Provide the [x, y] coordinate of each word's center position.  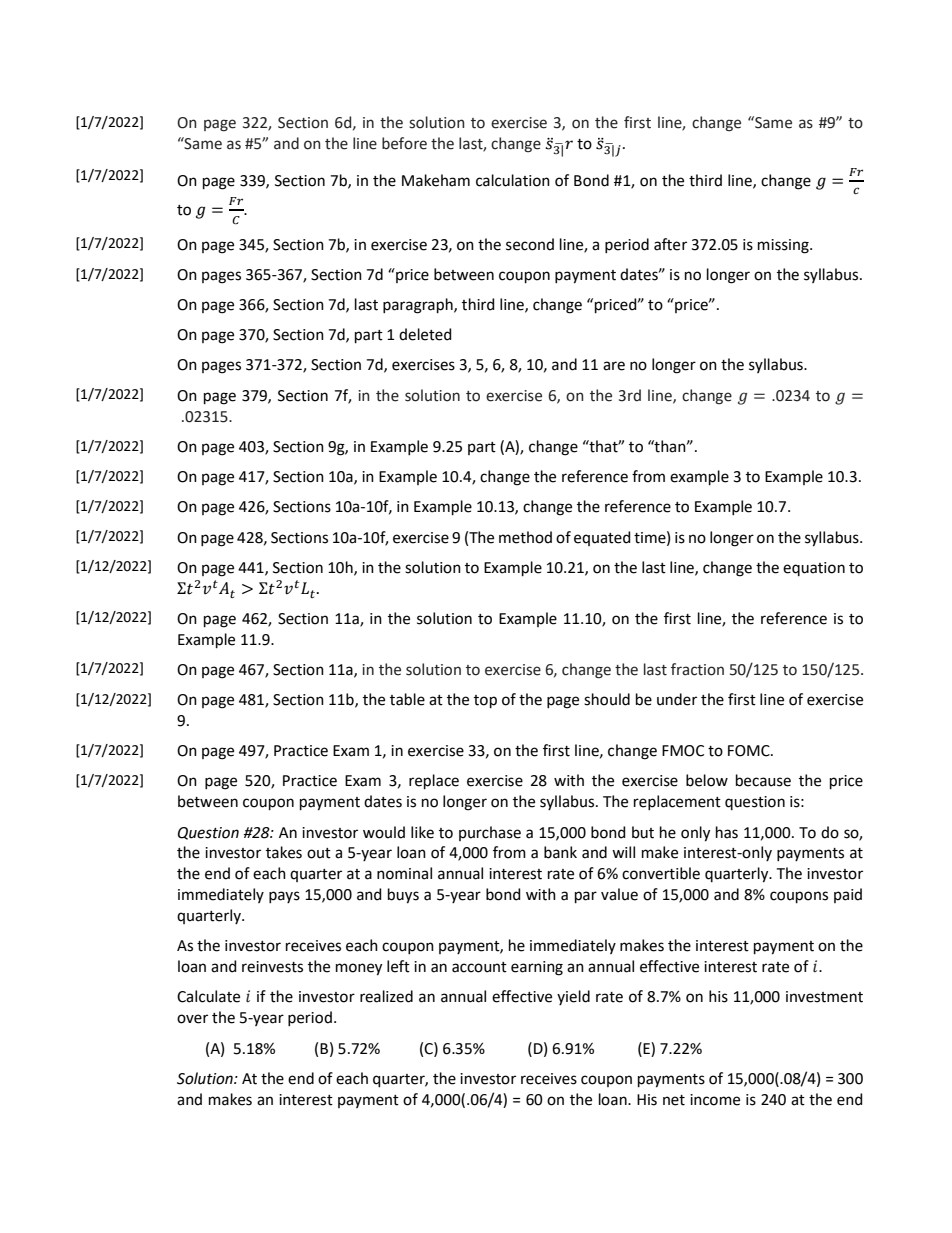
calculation [513, 180]
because [763, 780]
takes [284, 852]
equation [814, 569]
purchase [490, 833]
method [525, 537]
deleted [425, 334]
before [404, 143]
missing [784, 246]
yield [573, 997]
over [192, 1019]
